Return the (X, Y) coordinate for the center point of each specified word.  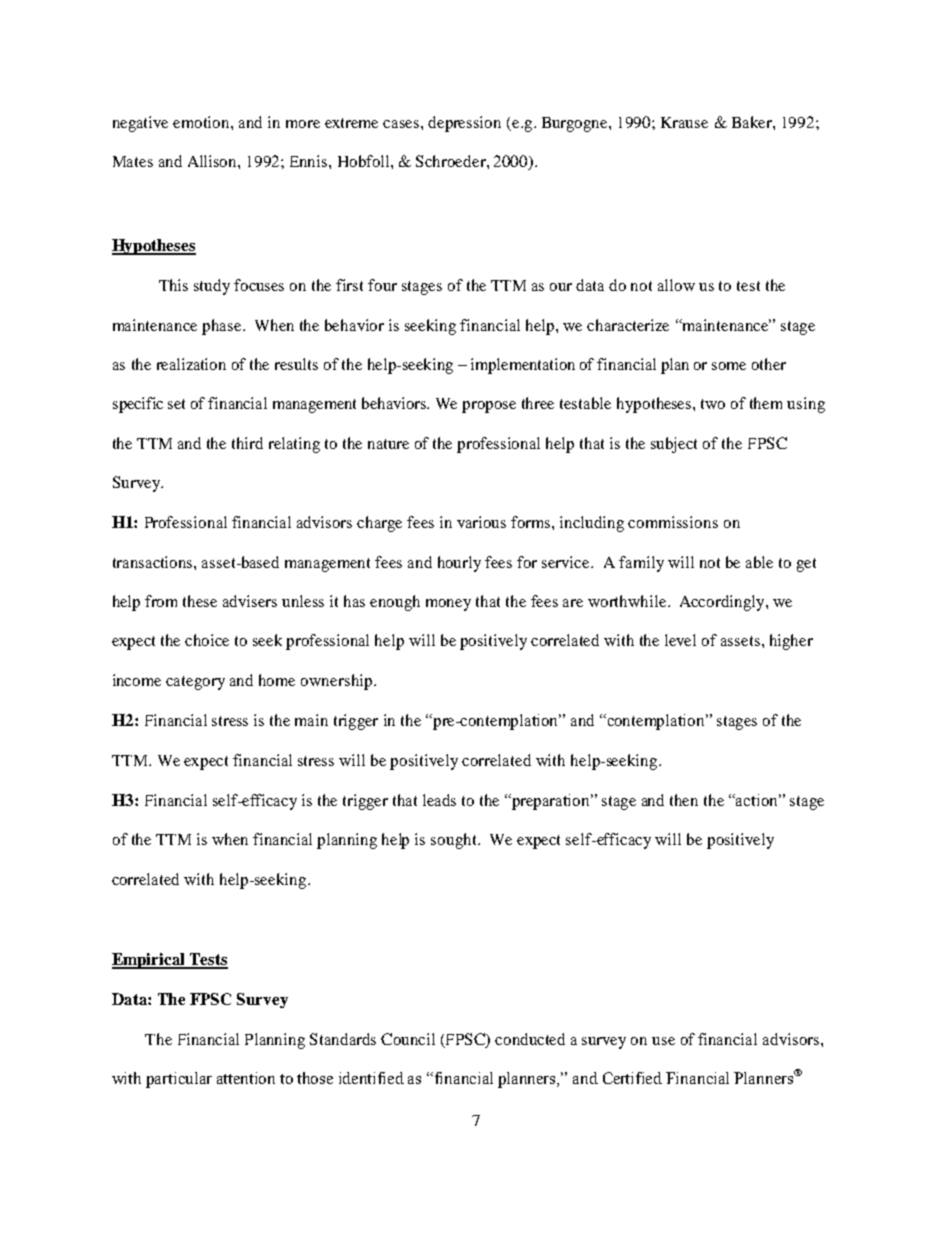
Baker (753, 122)
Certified (632, 1078)
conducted (530, 1039)
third (247, 443)
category (195, 683)
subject (674, 445)
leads (439, 800)
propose (489, 407)
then (684, 800)
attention (246, 1078)
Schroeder (452, 161)
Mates (133, 161)
